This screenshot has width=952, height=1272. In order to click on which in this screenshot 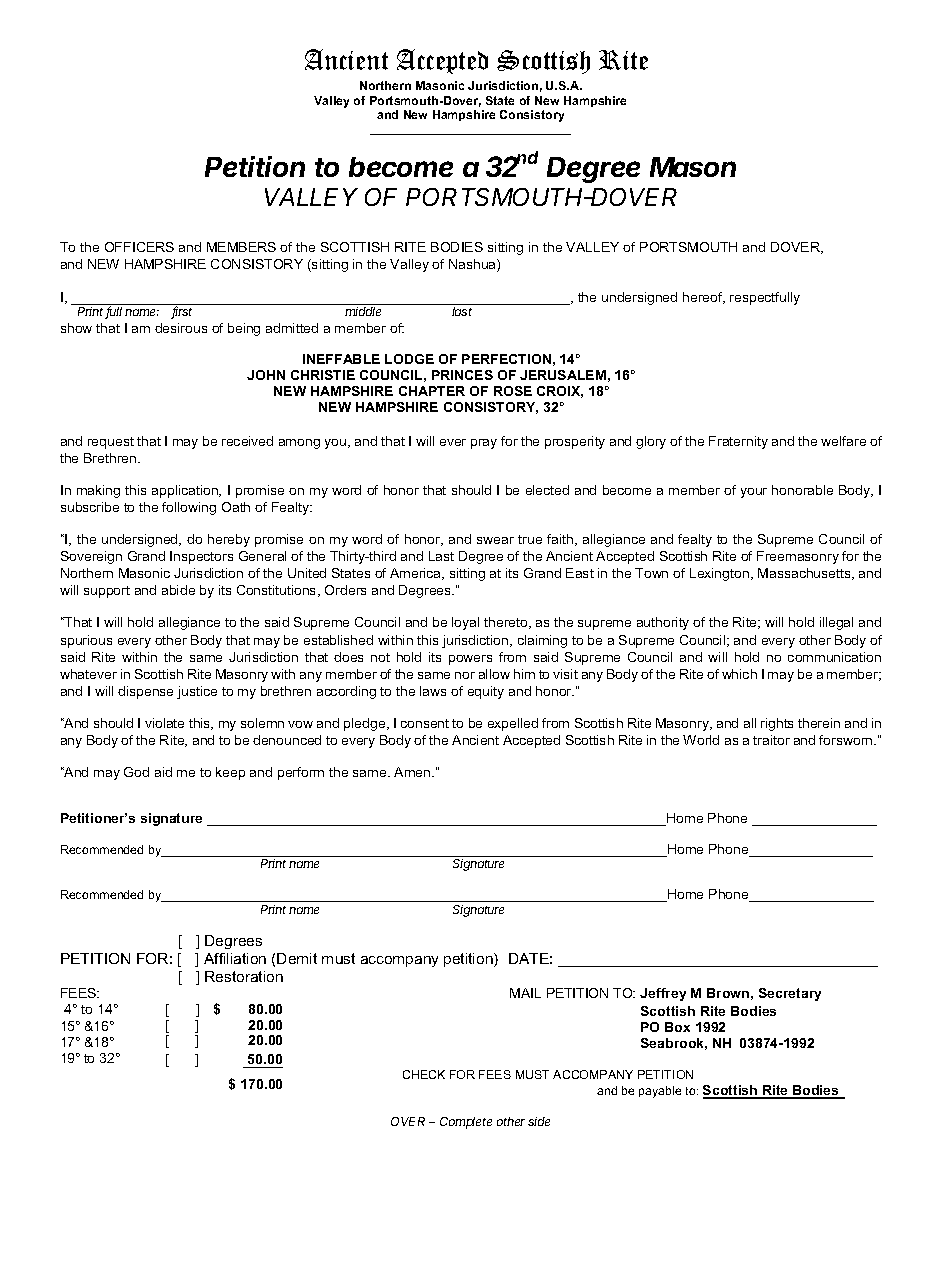, I will do `click(739, 674)`.
